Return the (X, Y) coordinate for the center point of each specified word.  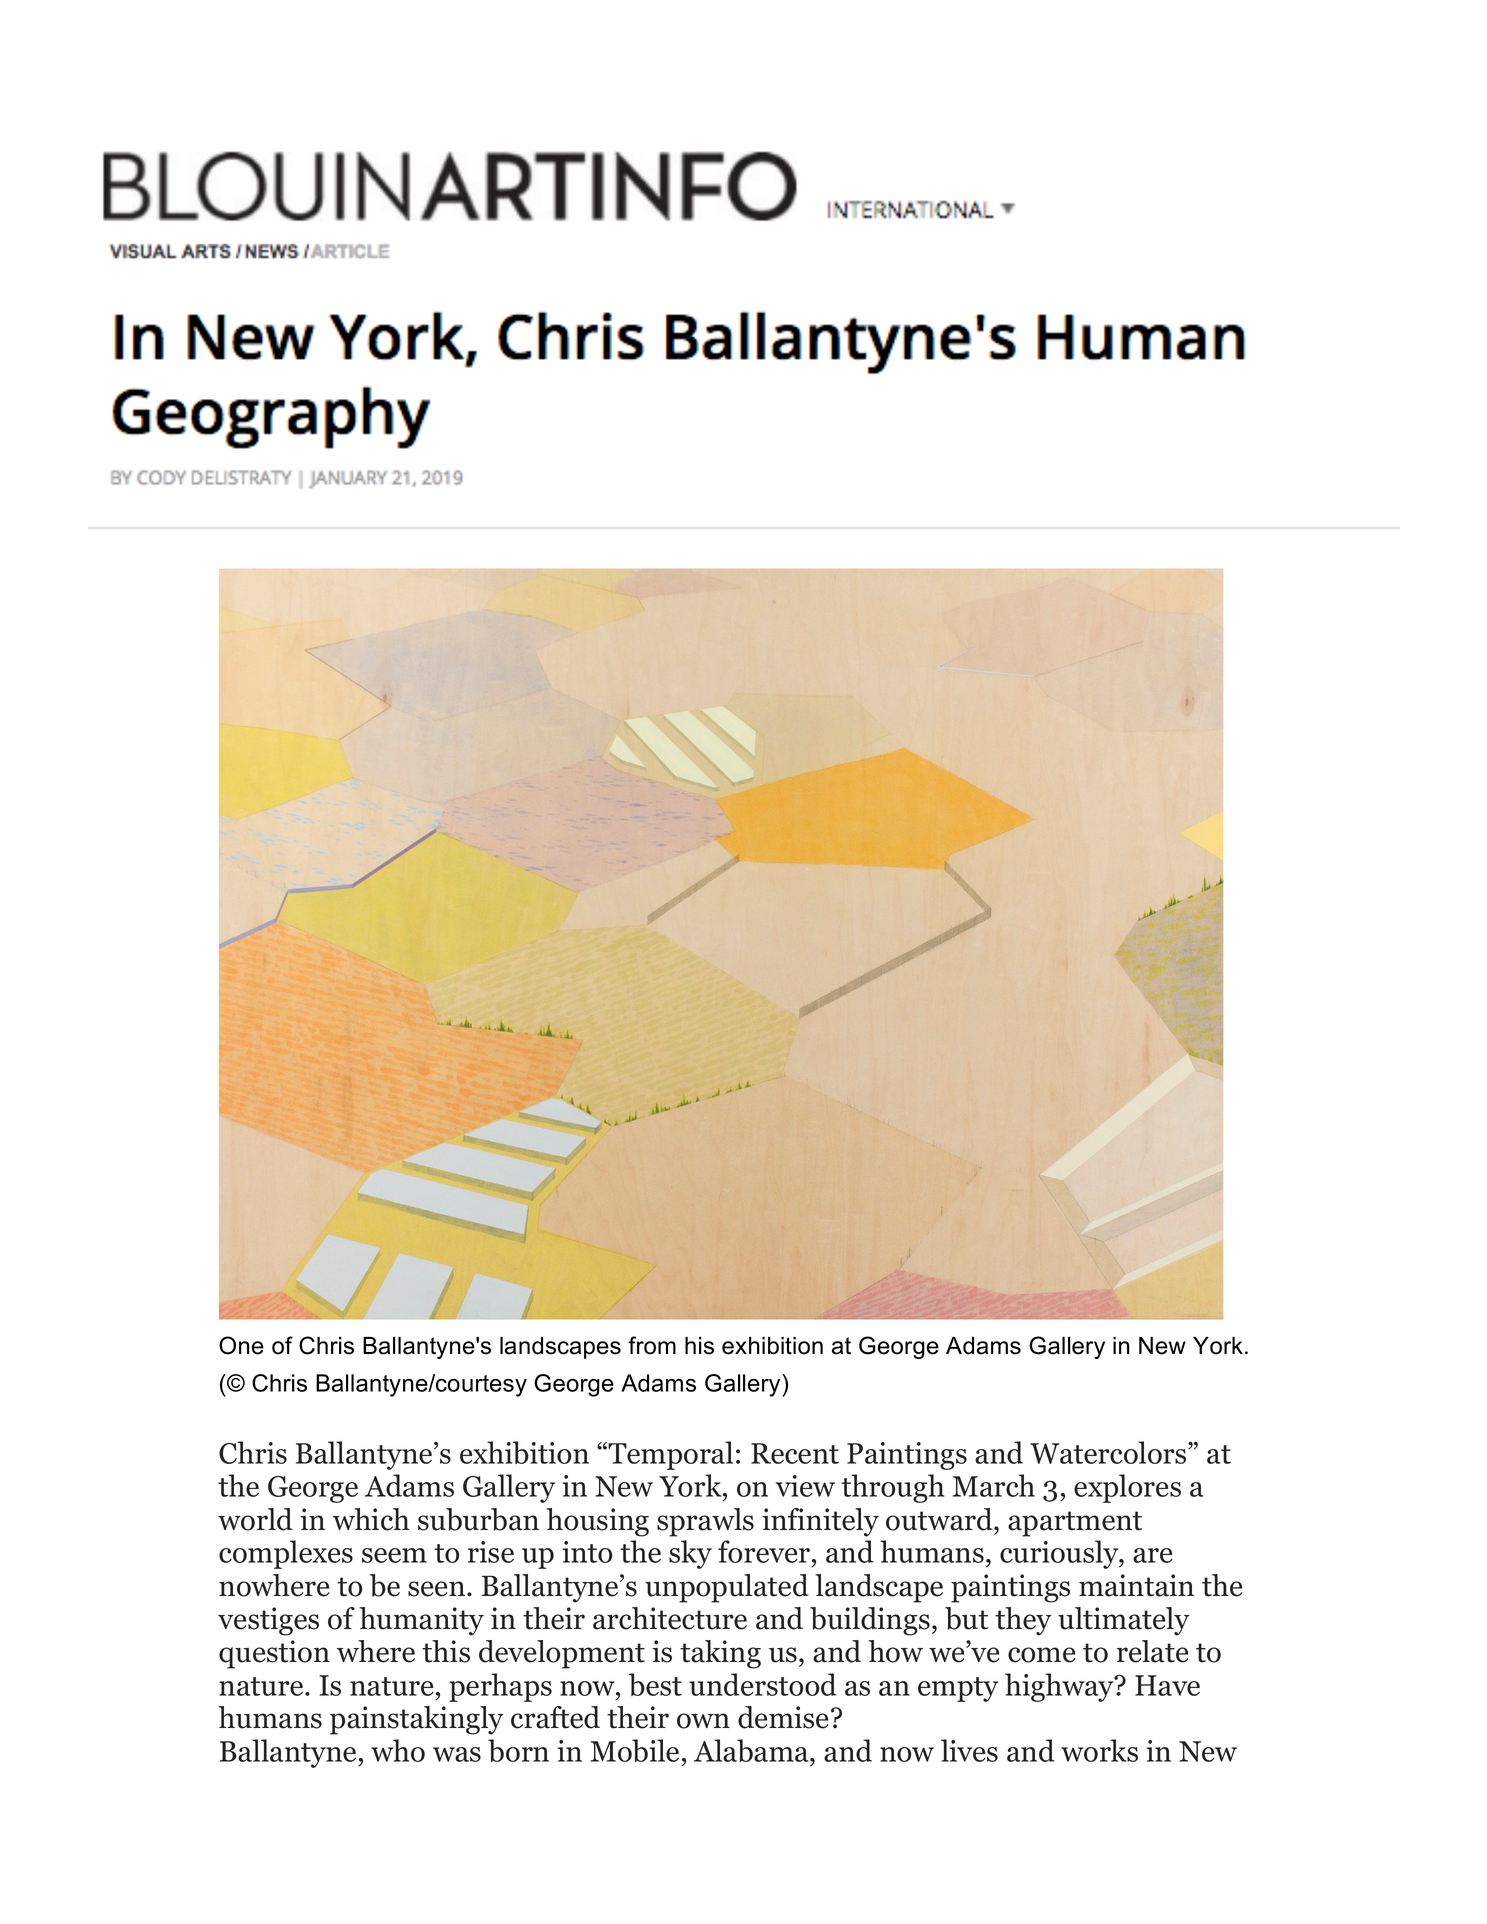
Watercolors (1109, 1452)
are (1153, 1555)
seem (394, 1555)
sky (690, 1554)
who (398, 1750)
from (652, 1345)
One (241, 1345)
